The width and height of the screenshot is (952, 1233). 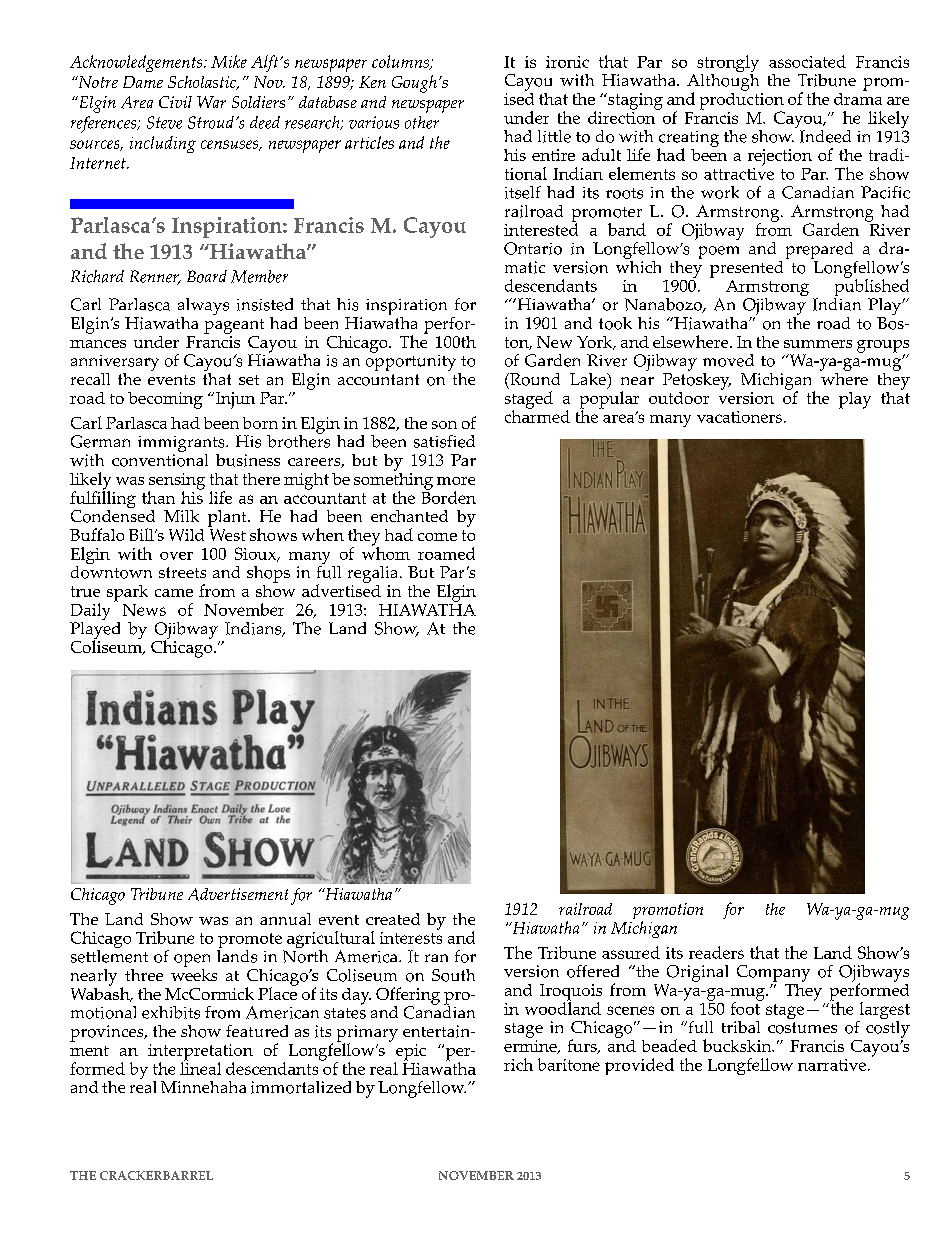 What do you see at coordinates (90, 613) in the screenshot?
I see `Daily` at bounding box center [90, 613].
